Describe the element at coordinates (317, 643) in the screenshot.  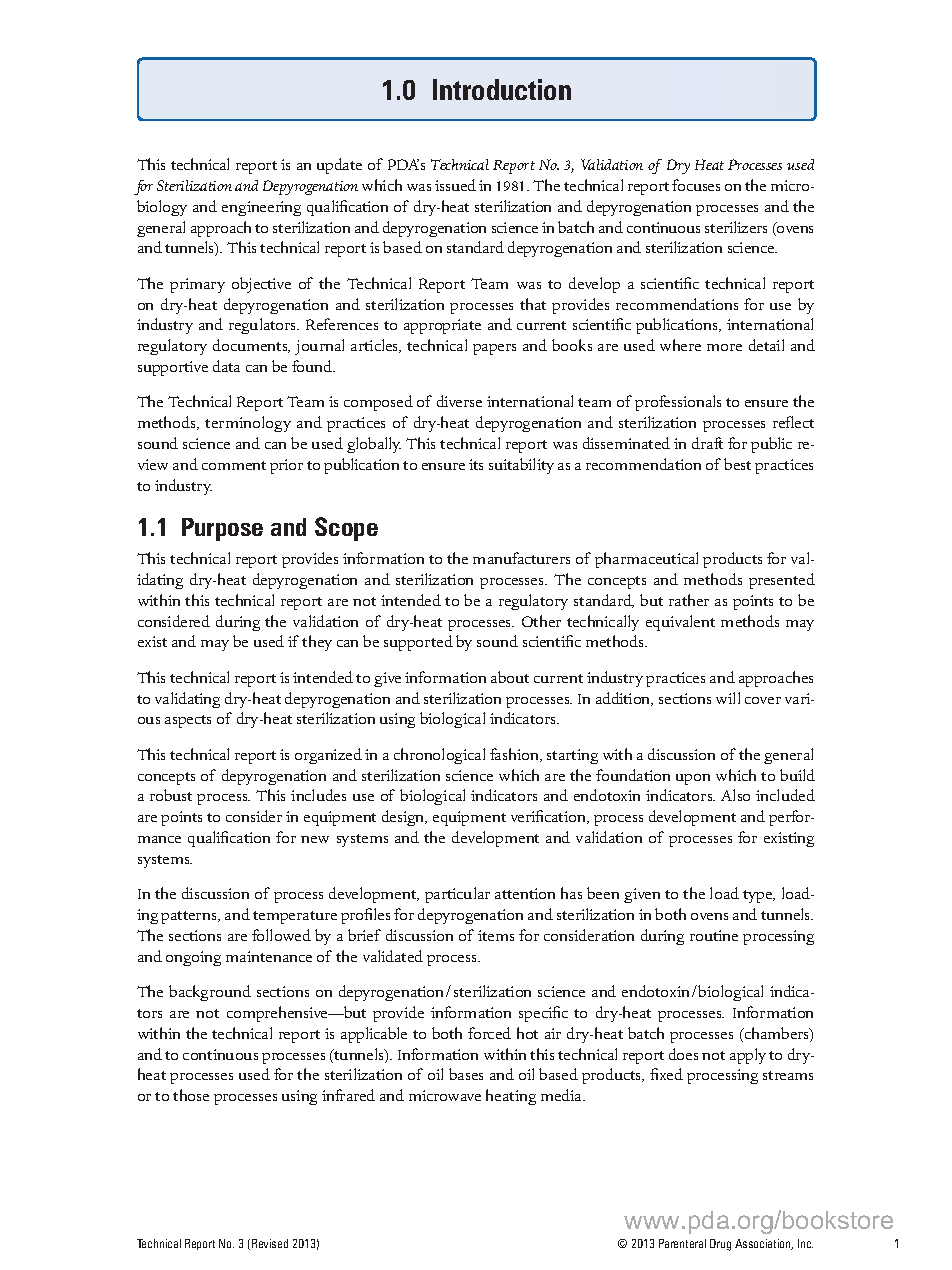
I see `they` at that location.
